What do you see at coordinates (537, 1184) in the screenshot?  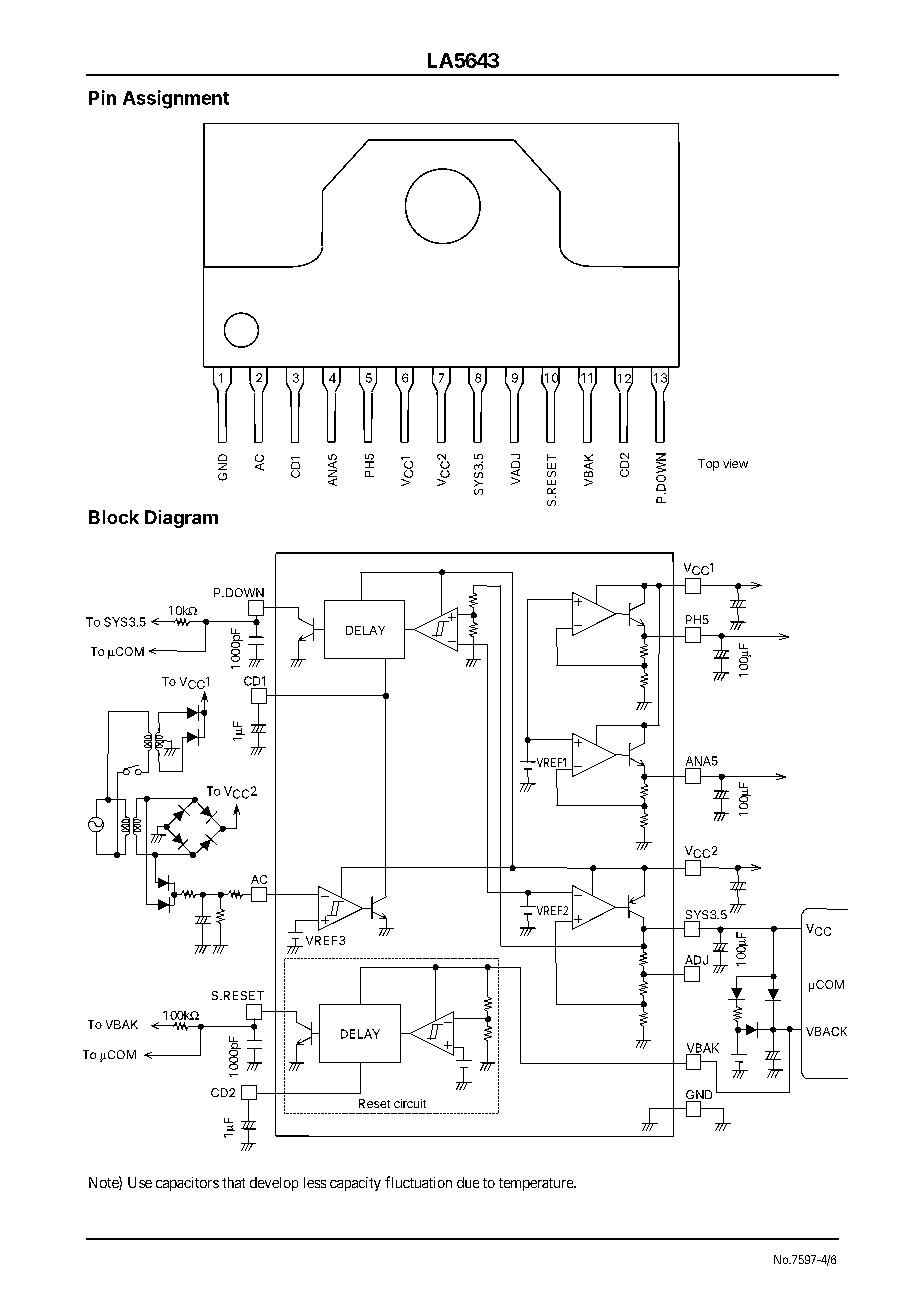 I see `temperature` at bounding box center [537, 1184].
